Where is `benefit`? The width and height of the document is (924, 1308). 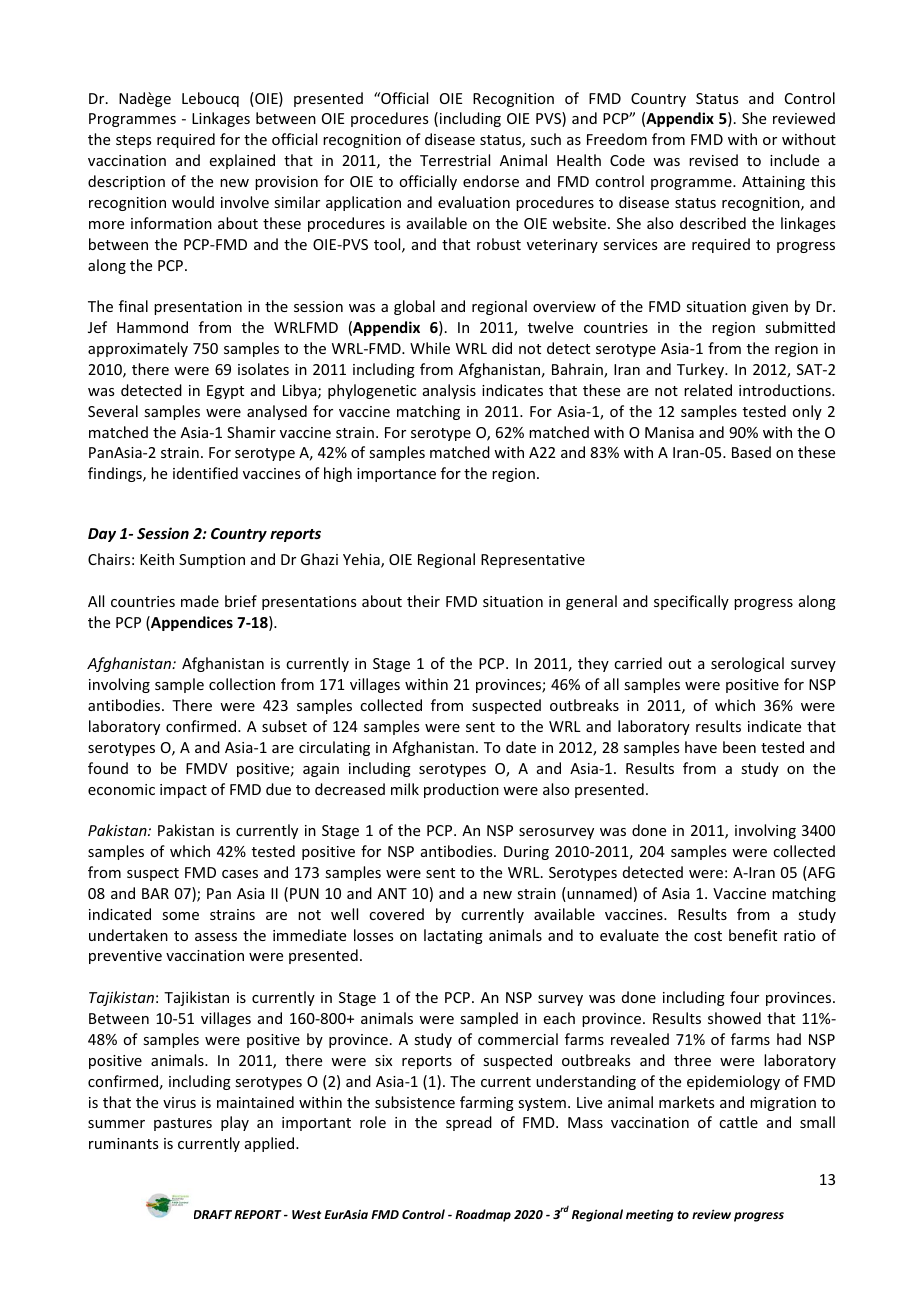
benefit is located at coordinates (753, 935).
